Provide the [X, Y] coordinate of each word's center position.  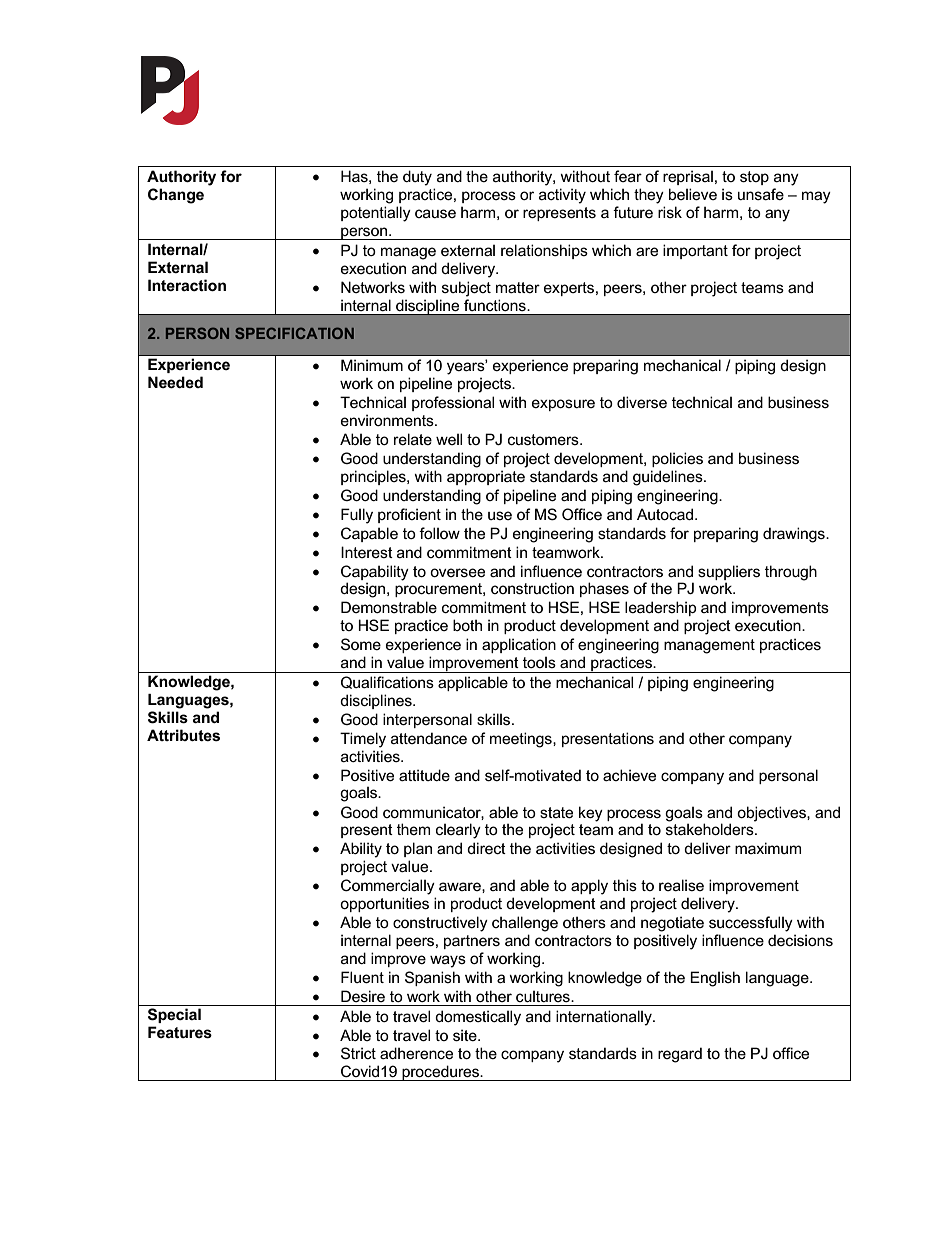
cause [435, 213]
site [466, 1035]
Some [361, 644]
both [467, 625]
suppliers [729, 572]
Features [180, 1032]
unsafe [761, 194]
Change [176, 196]
